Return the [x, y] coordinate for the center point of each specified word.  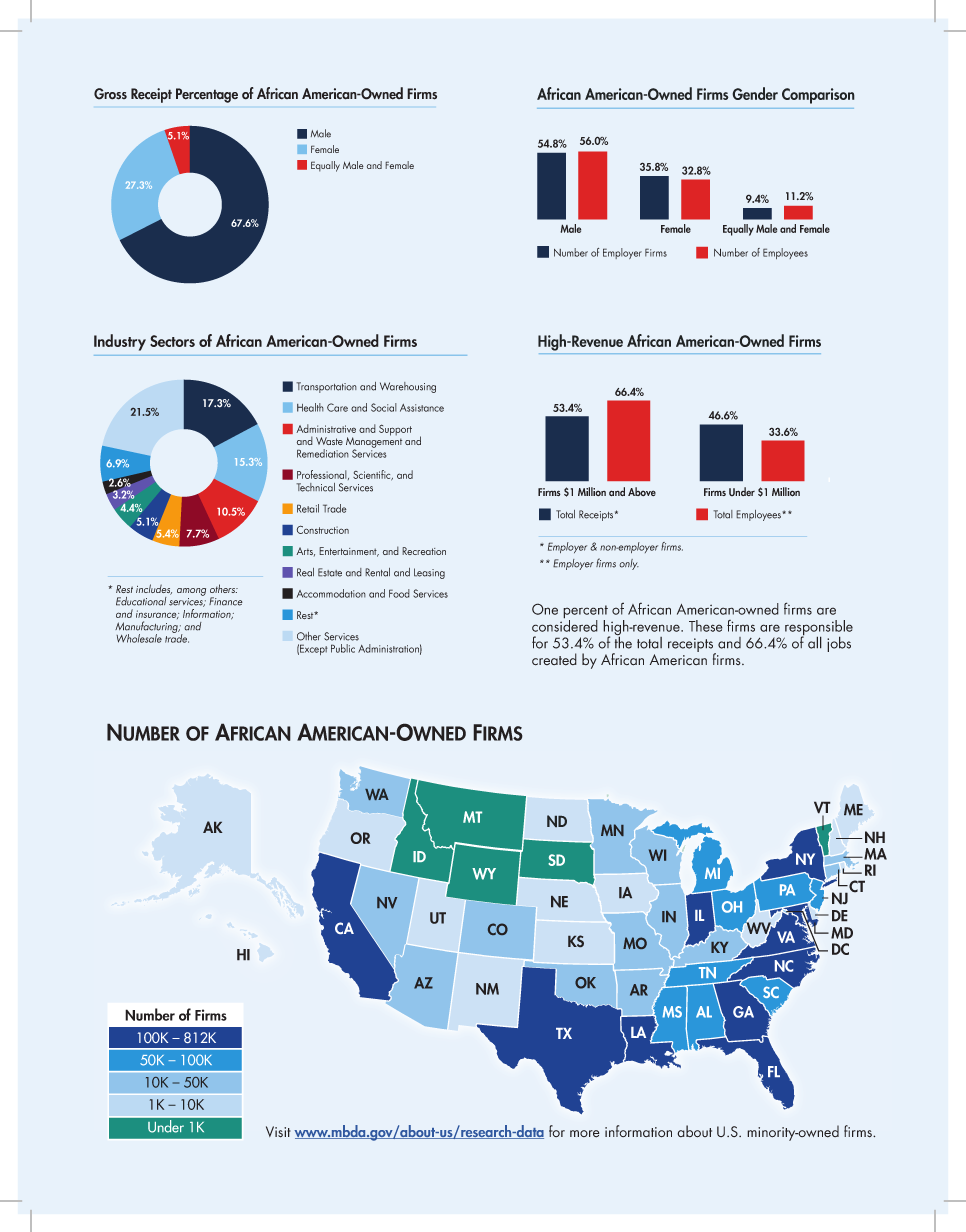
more [585, 1134]
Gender [755, 93]
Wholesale [139, 638]
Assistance [422, 408]
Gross [110, 94]
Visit [278, 1132]
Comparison [818, 96]
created [554, 659]
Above [642, 491]
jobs [839, 644]
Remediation [323, 453]
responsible [818, 629]
